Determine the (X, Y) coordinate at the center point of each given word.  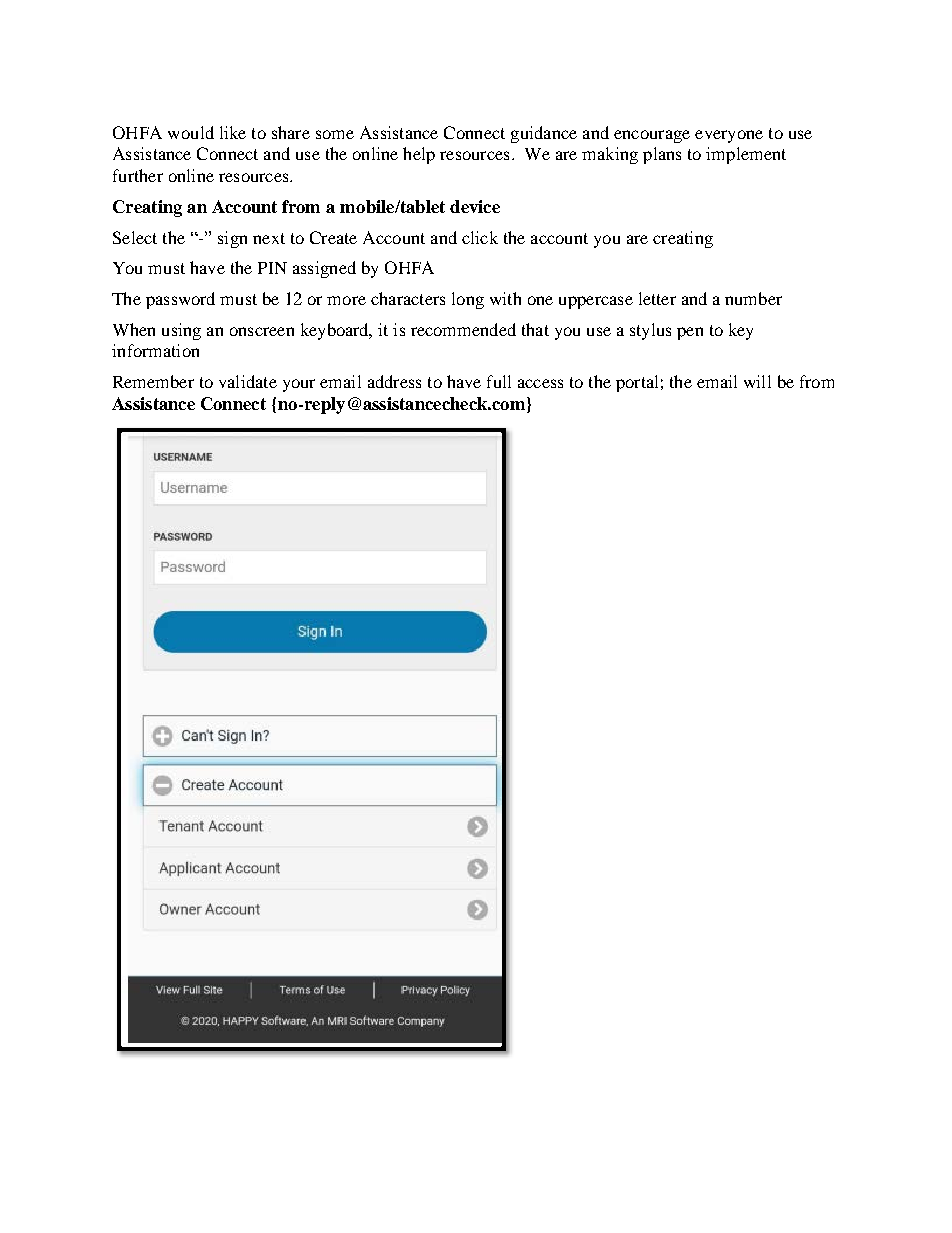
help (419, 155)
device (475, 206)
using (181, 331)
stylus (650, 331)
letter (657, 298)
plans (662, 155)
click (480, 237)
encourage (652, 136)
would (191, 132)
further (138, 175)
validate (248, 381)
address (394, 381)
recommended (463, 329)
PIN (272, 268)
